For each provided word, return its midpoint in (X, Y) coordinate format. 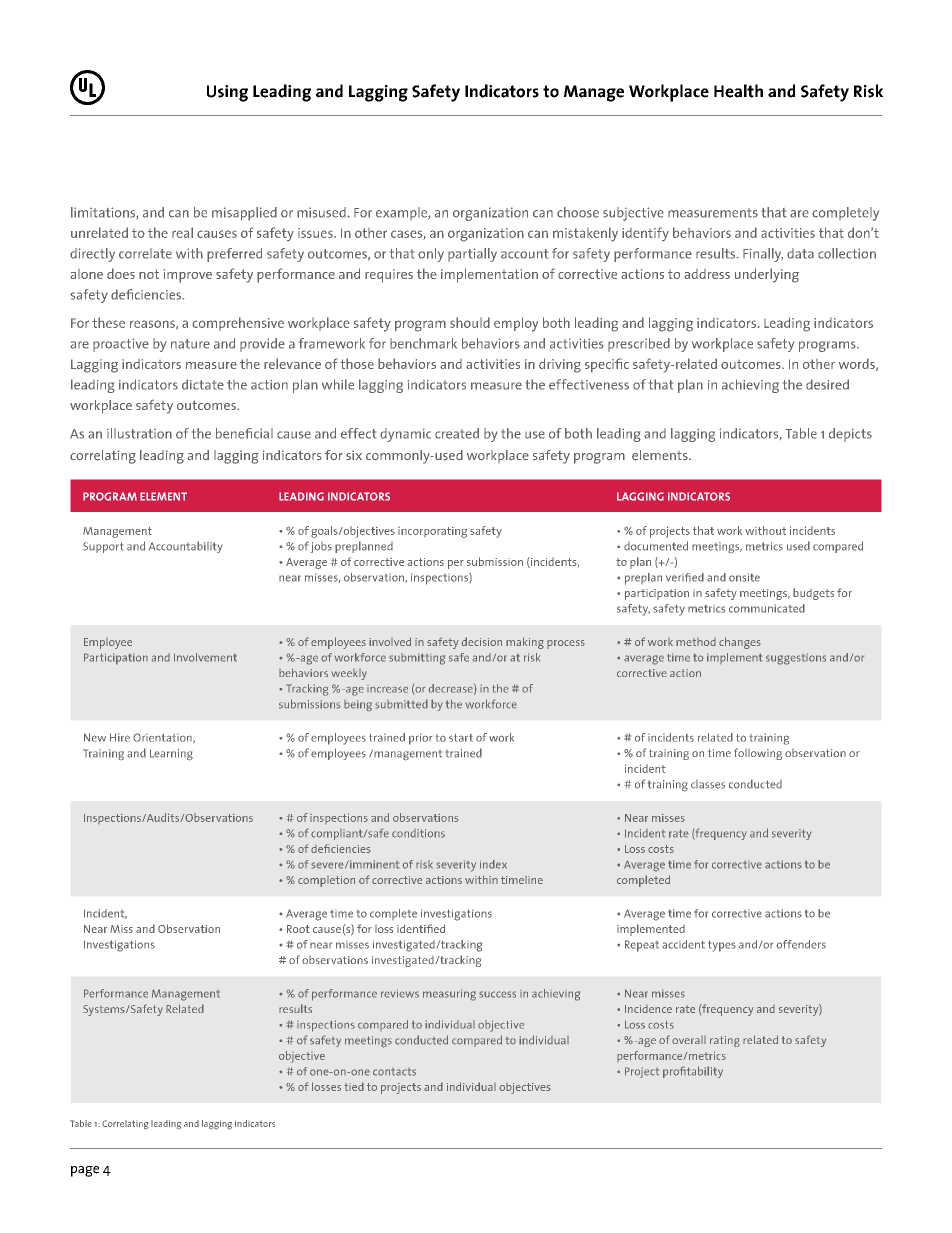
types (722, 946)
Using (227, 93)
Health (738, 91)
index (493, 864)
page (85, 1171)
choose (578, 212)
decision (481, 641)
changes (740, 643)
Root (298, 929)
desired (827, 384)
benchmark (423, 343)
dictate (203, 384)
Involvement (205, 657)
